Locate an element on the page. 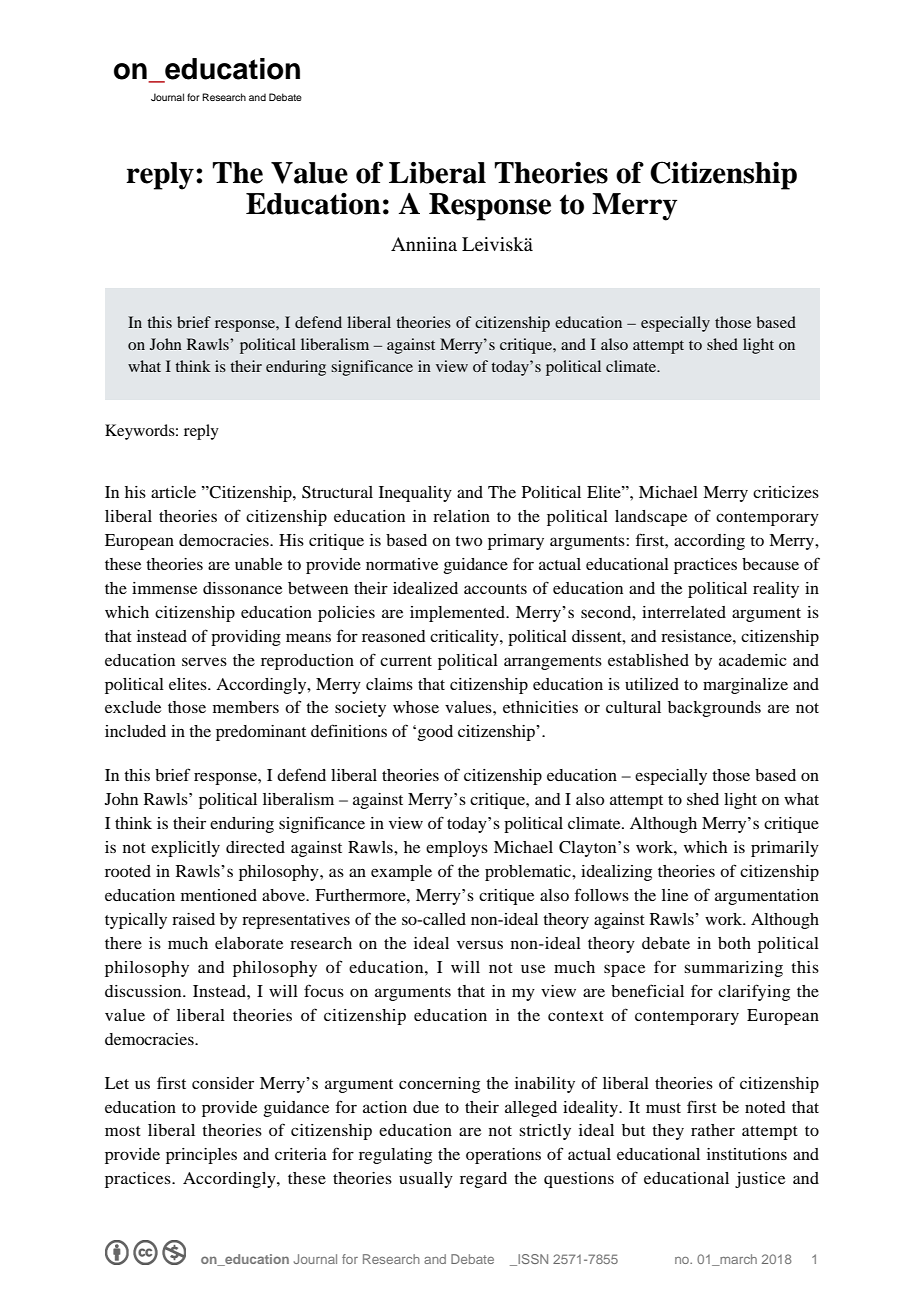  serves is located at coordinates (204, 661).
